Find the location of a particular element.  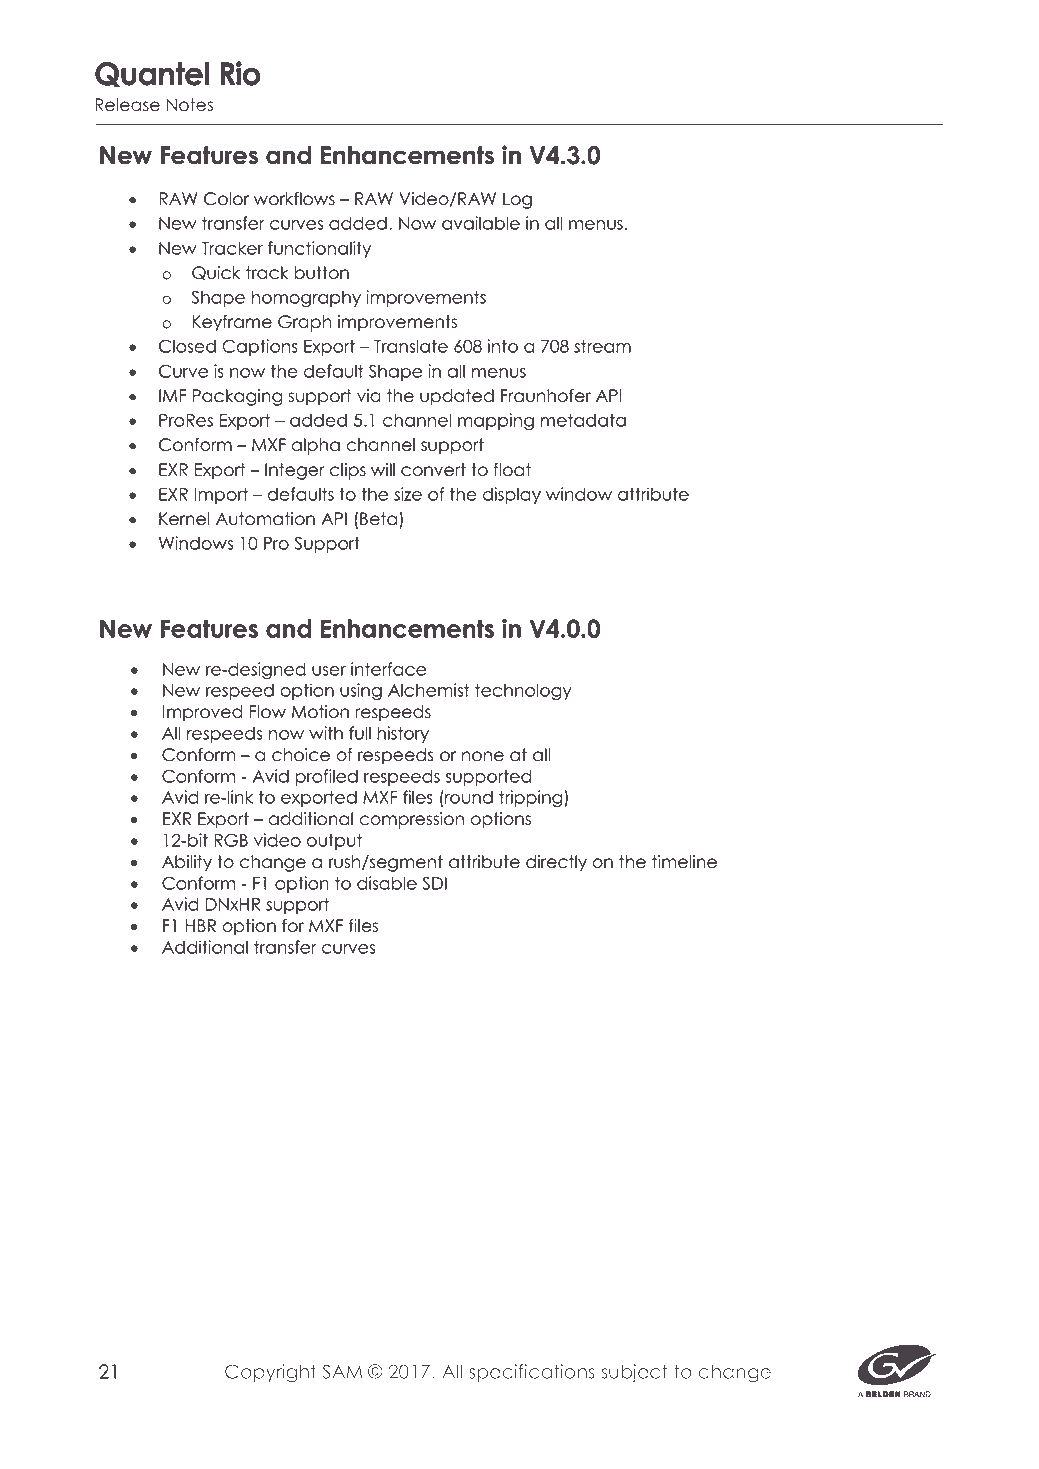

Kernel is located at coordinates (184, 519).
